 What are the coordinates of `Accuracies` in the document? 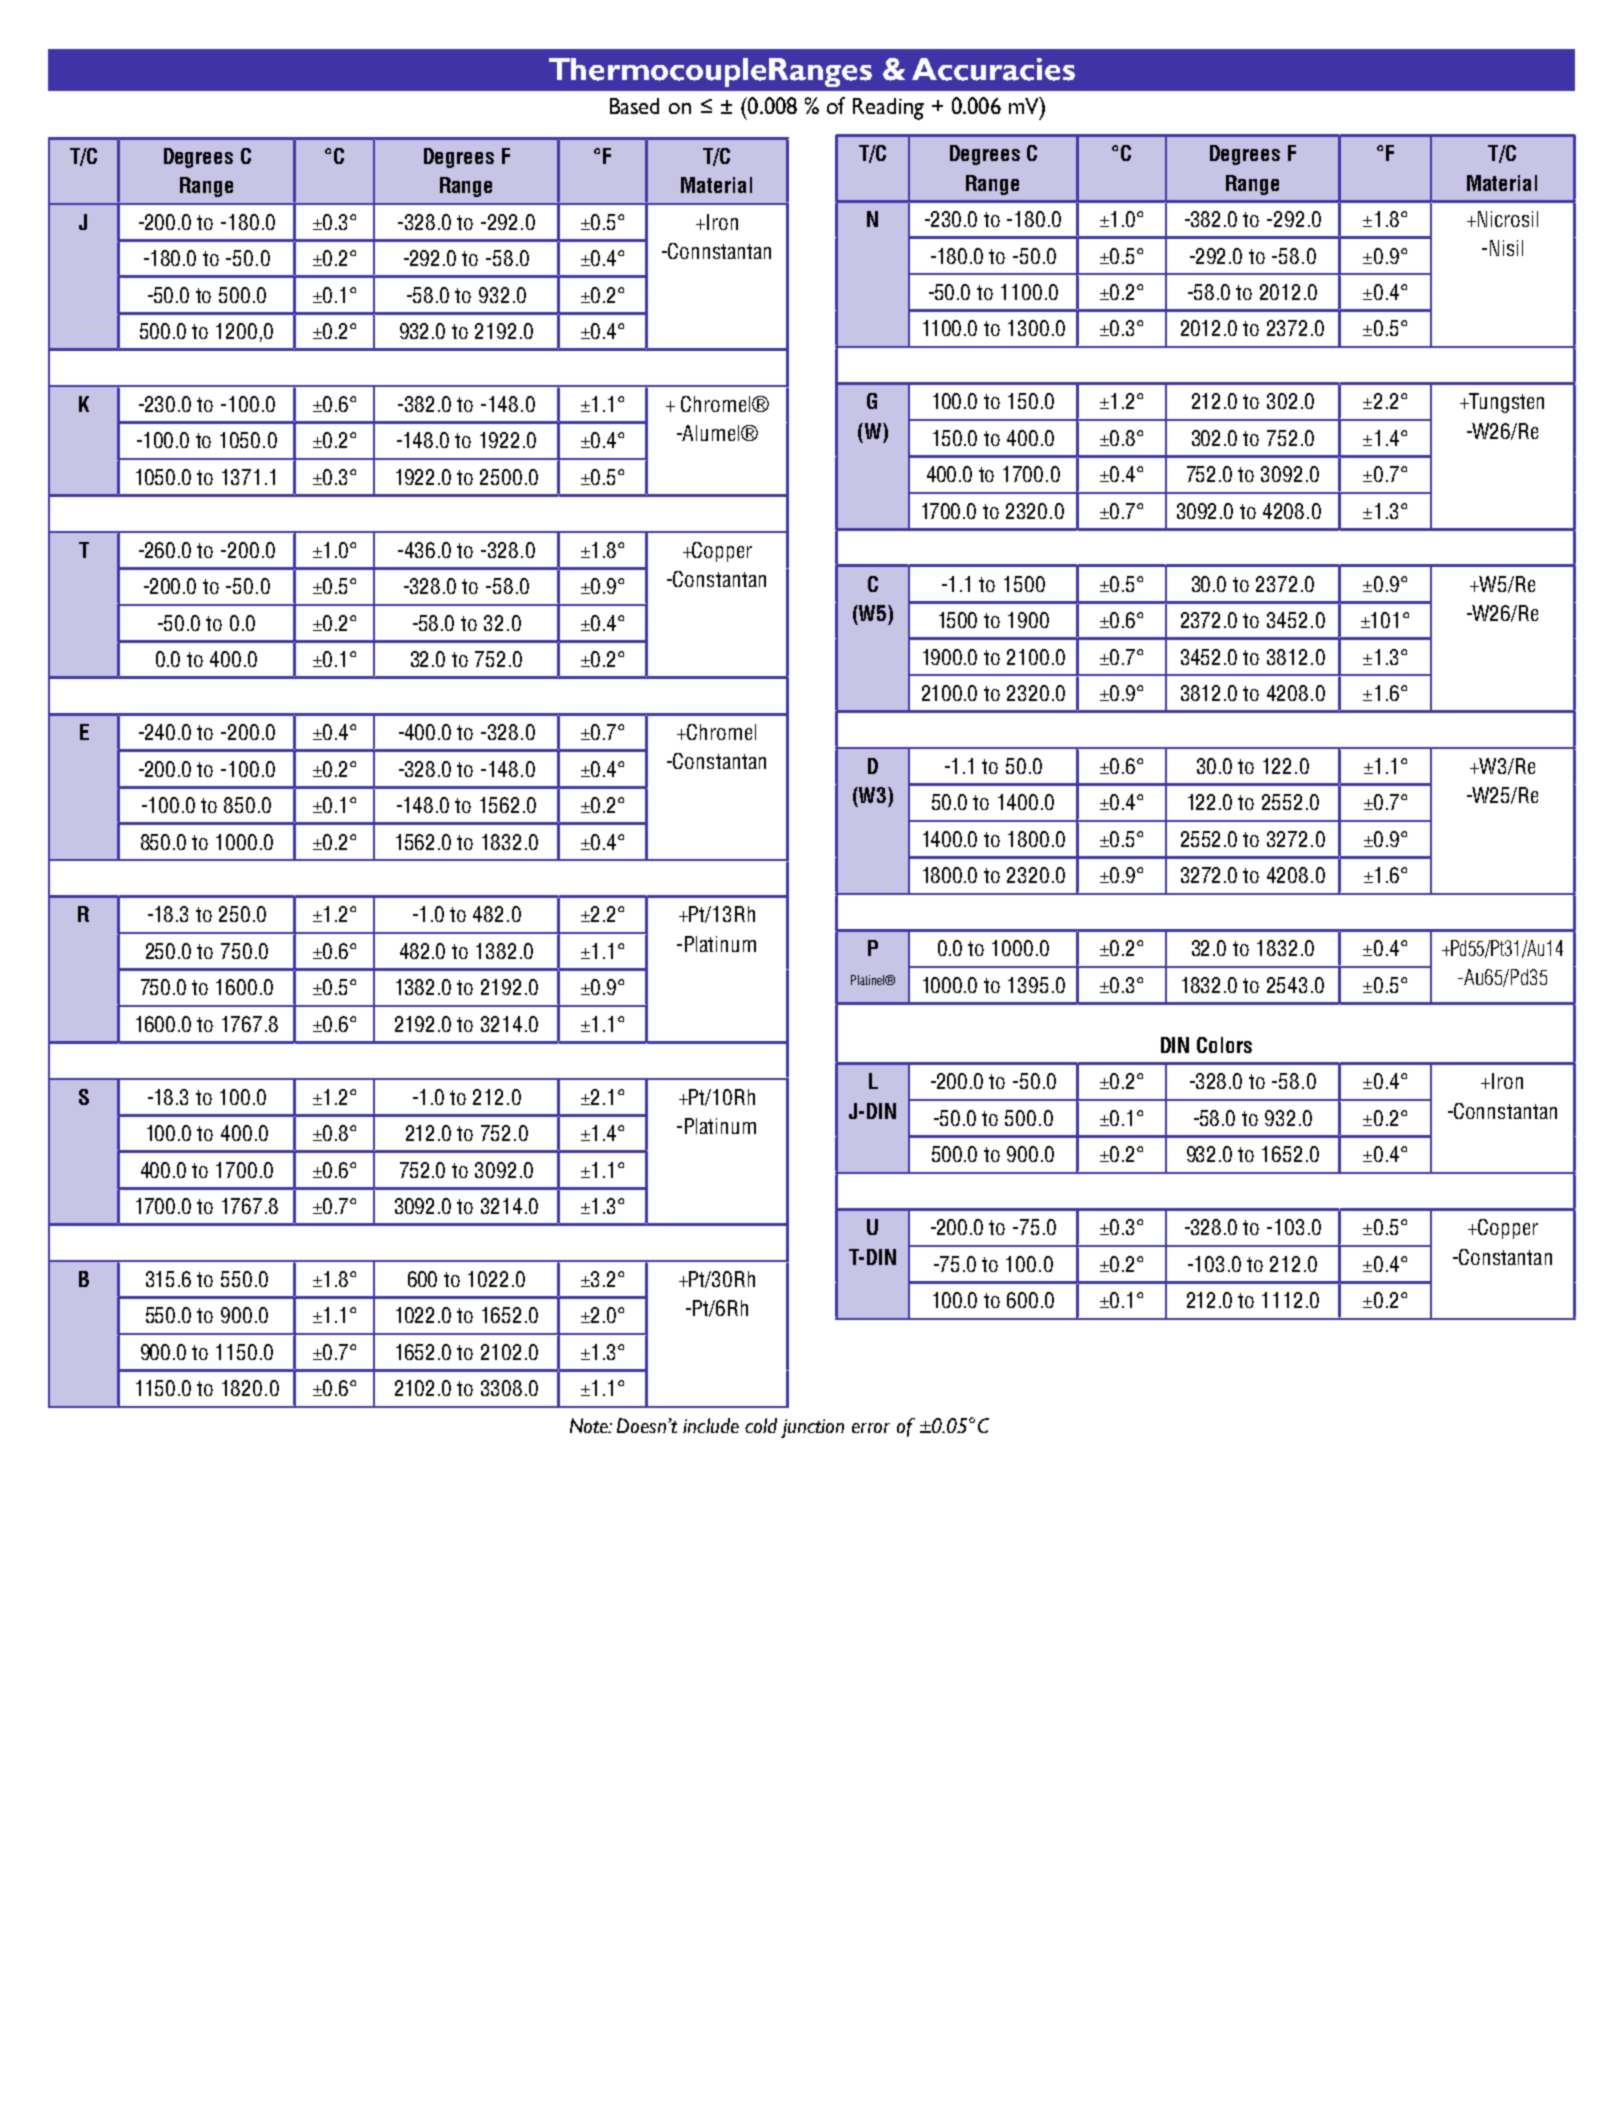 It's located at (993, 69).
